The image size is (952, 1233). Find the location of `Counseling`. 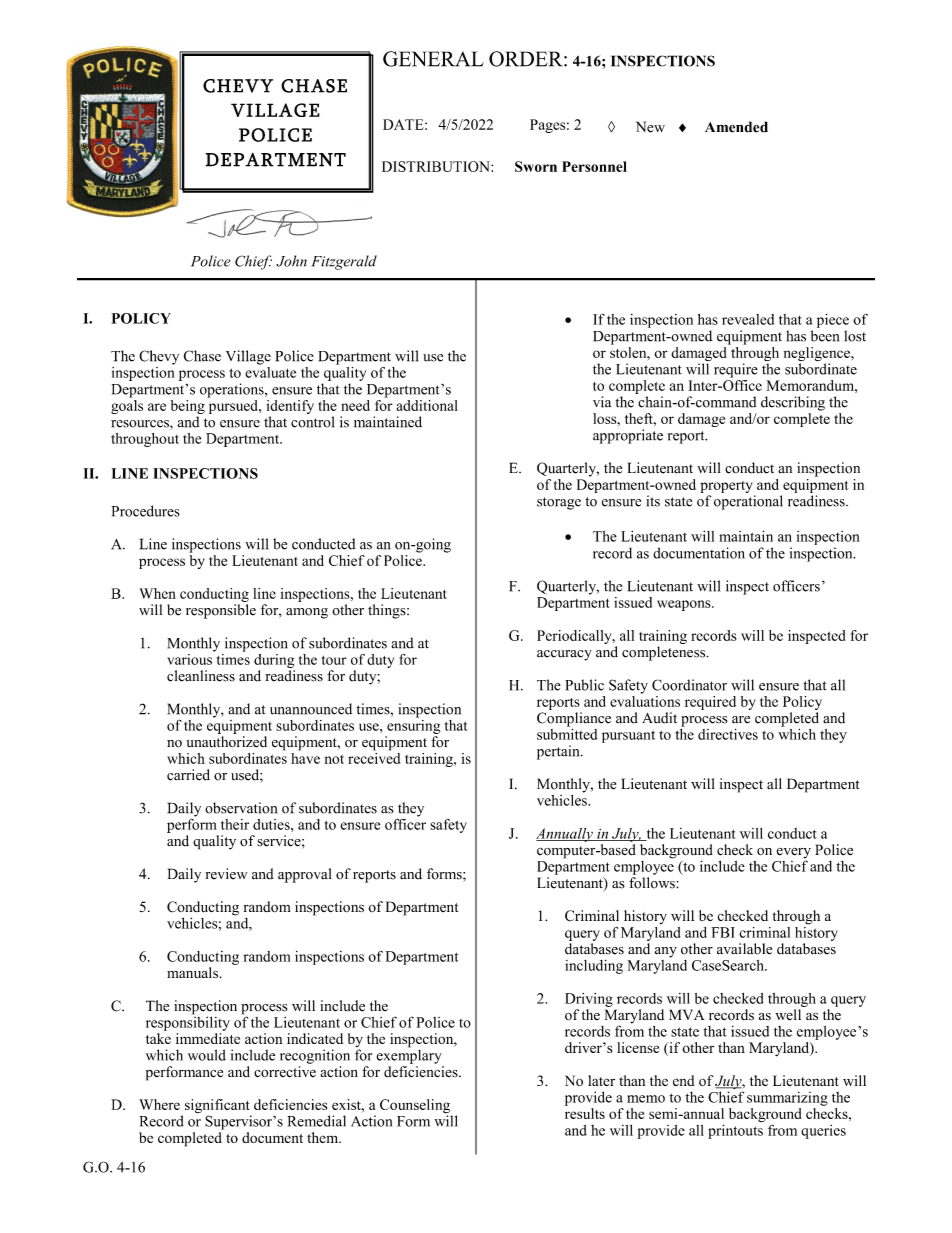

Counseling is located at coordinates (416, 1107).
